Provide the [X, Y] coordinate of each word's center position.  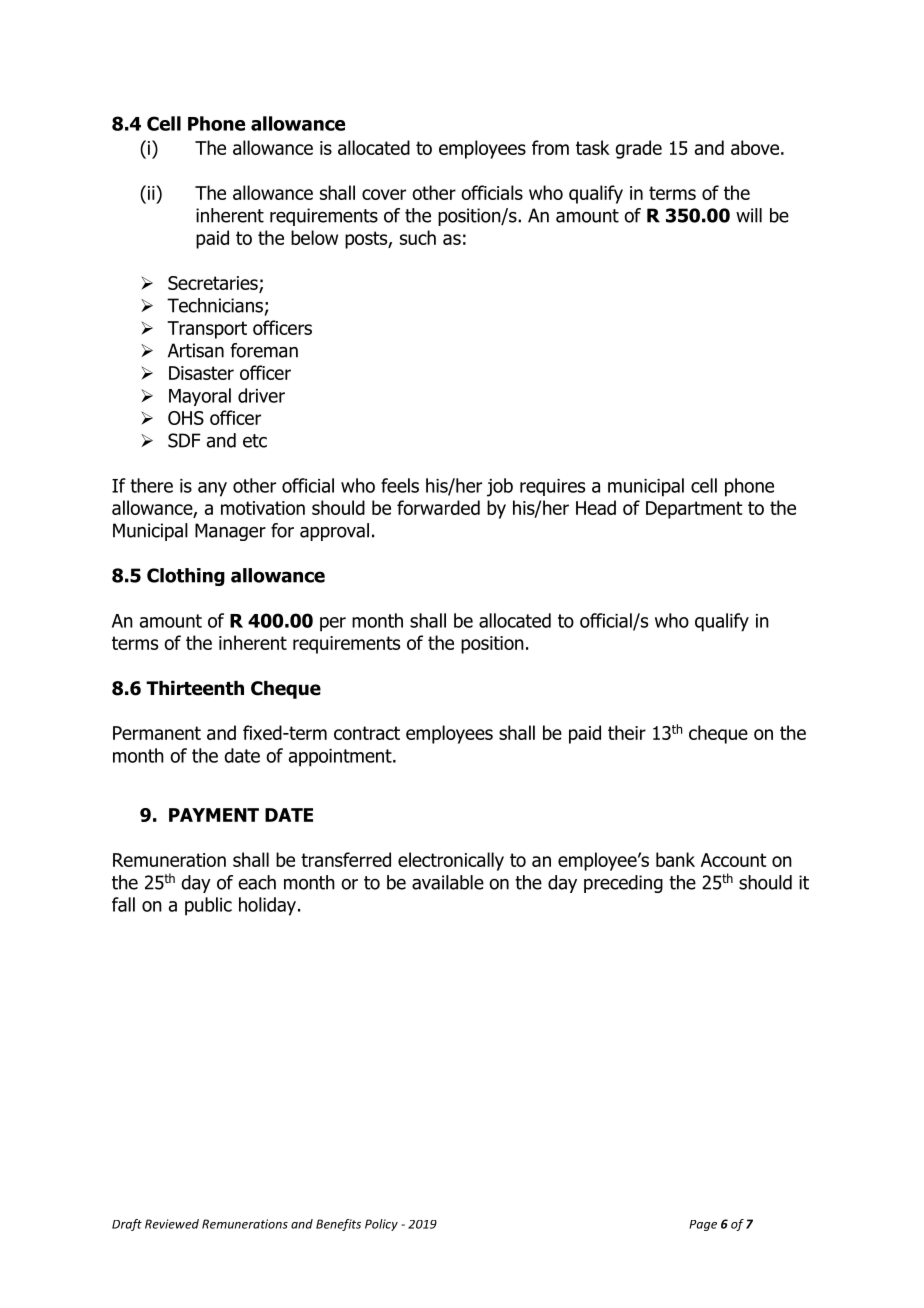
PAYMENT [214, 815]
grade [638, 149]
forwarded [438, 507]
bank [675, 859]
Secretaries [214, 284]
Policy [381, 1225]
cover [384, 194]
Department [694, 510]
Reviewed [172, 1224]
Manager [230, 532]
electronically [451, 861]
